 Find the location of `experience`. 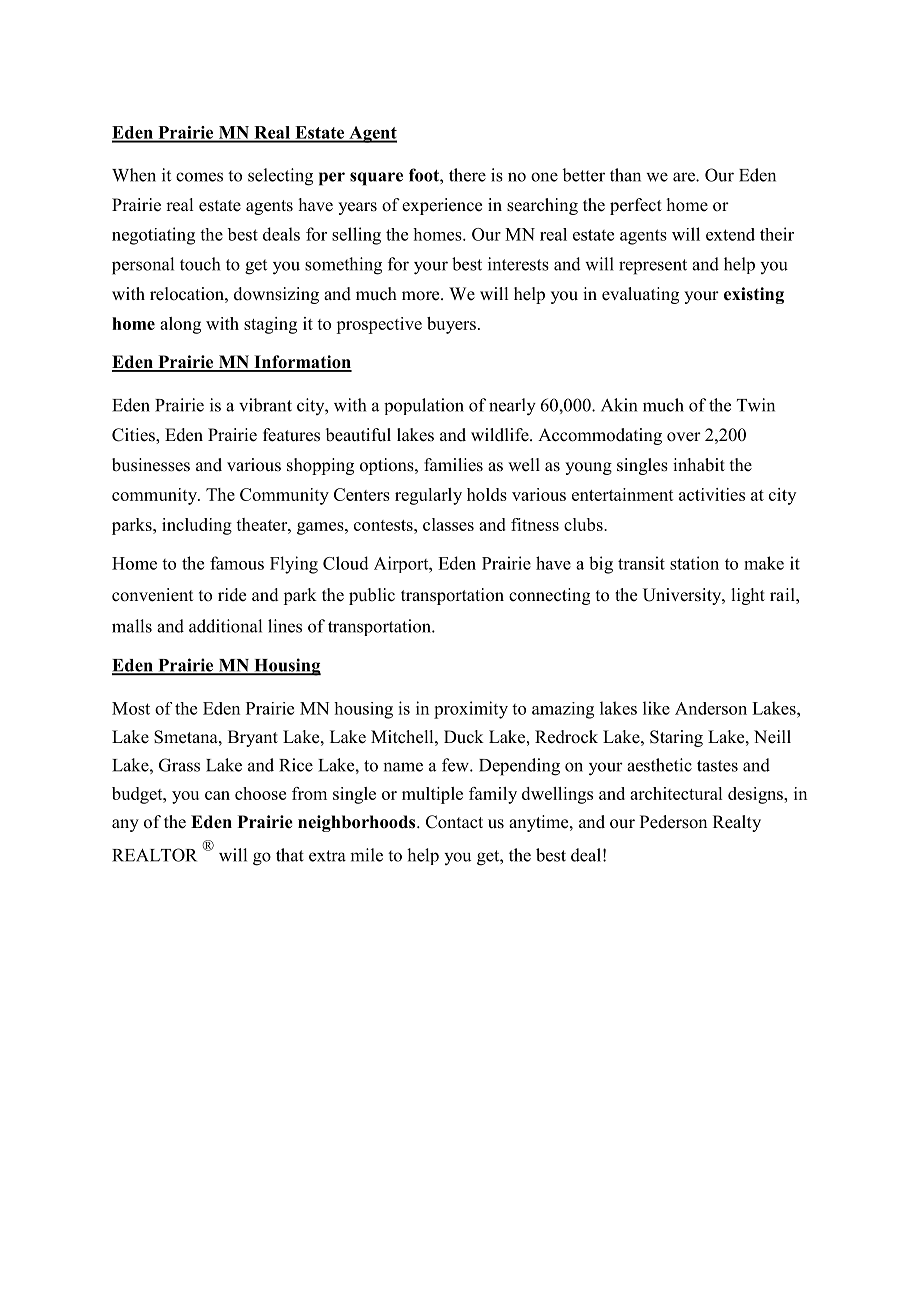

experience is located at coordinates (442, 206).
